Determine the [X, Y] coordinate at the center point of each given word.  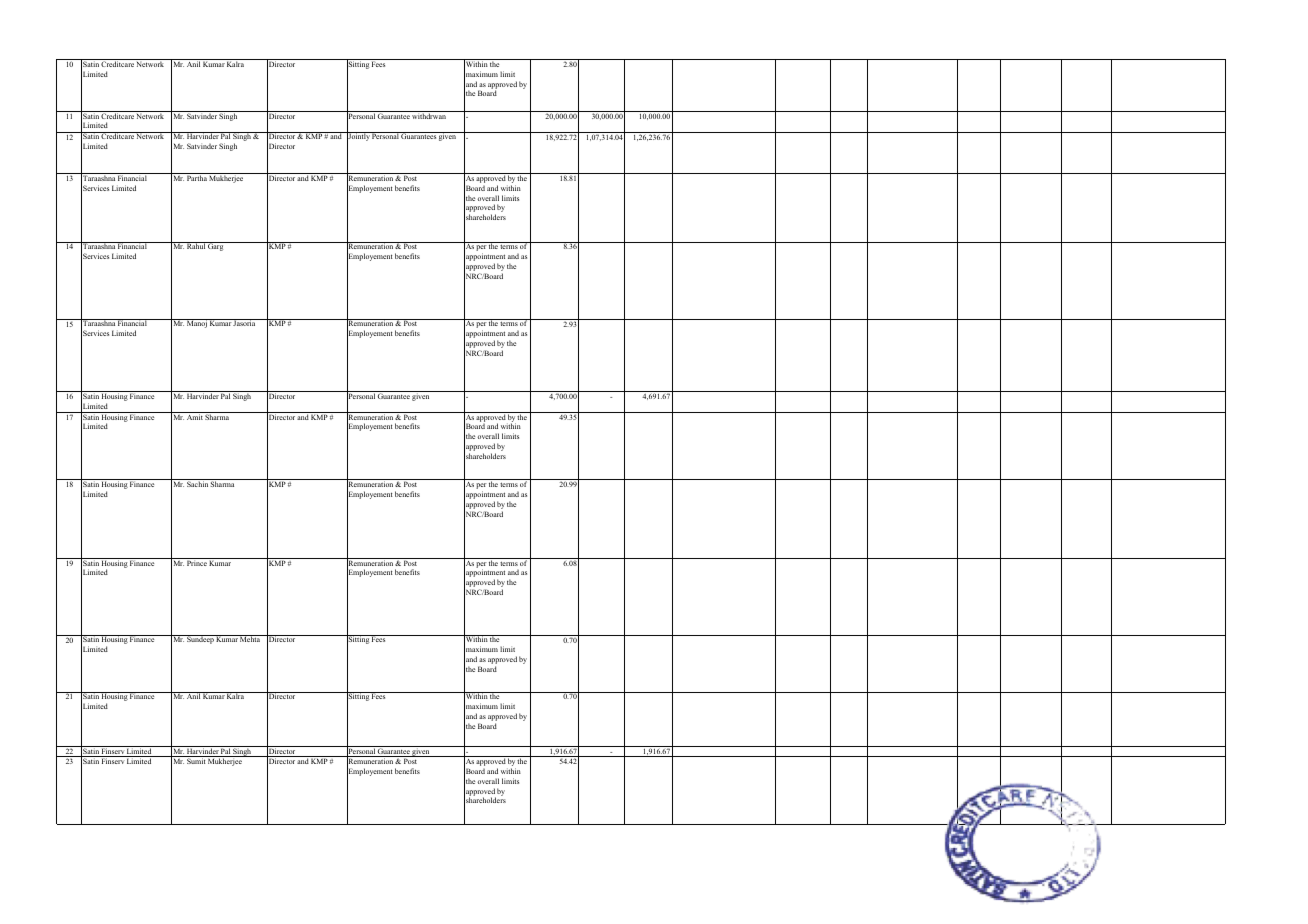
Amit [195, 416]
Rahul [196, 245]
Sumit [196, 761]
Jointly [358, 138]
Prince [197, 562]
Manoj [197, 323]
